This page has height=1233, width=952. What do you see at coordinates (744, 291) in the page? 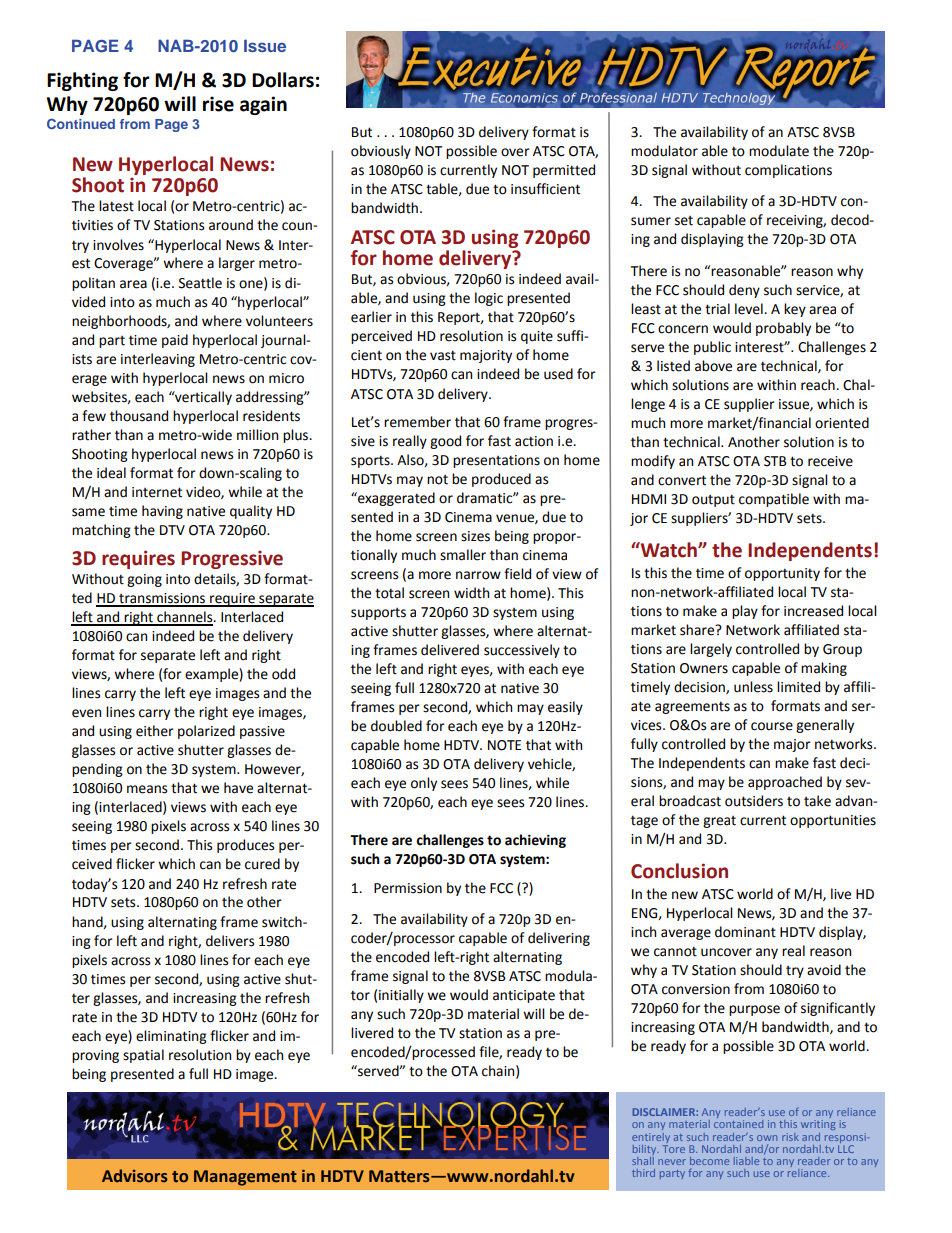
I see `deny` at bounding box center [744, 291].
